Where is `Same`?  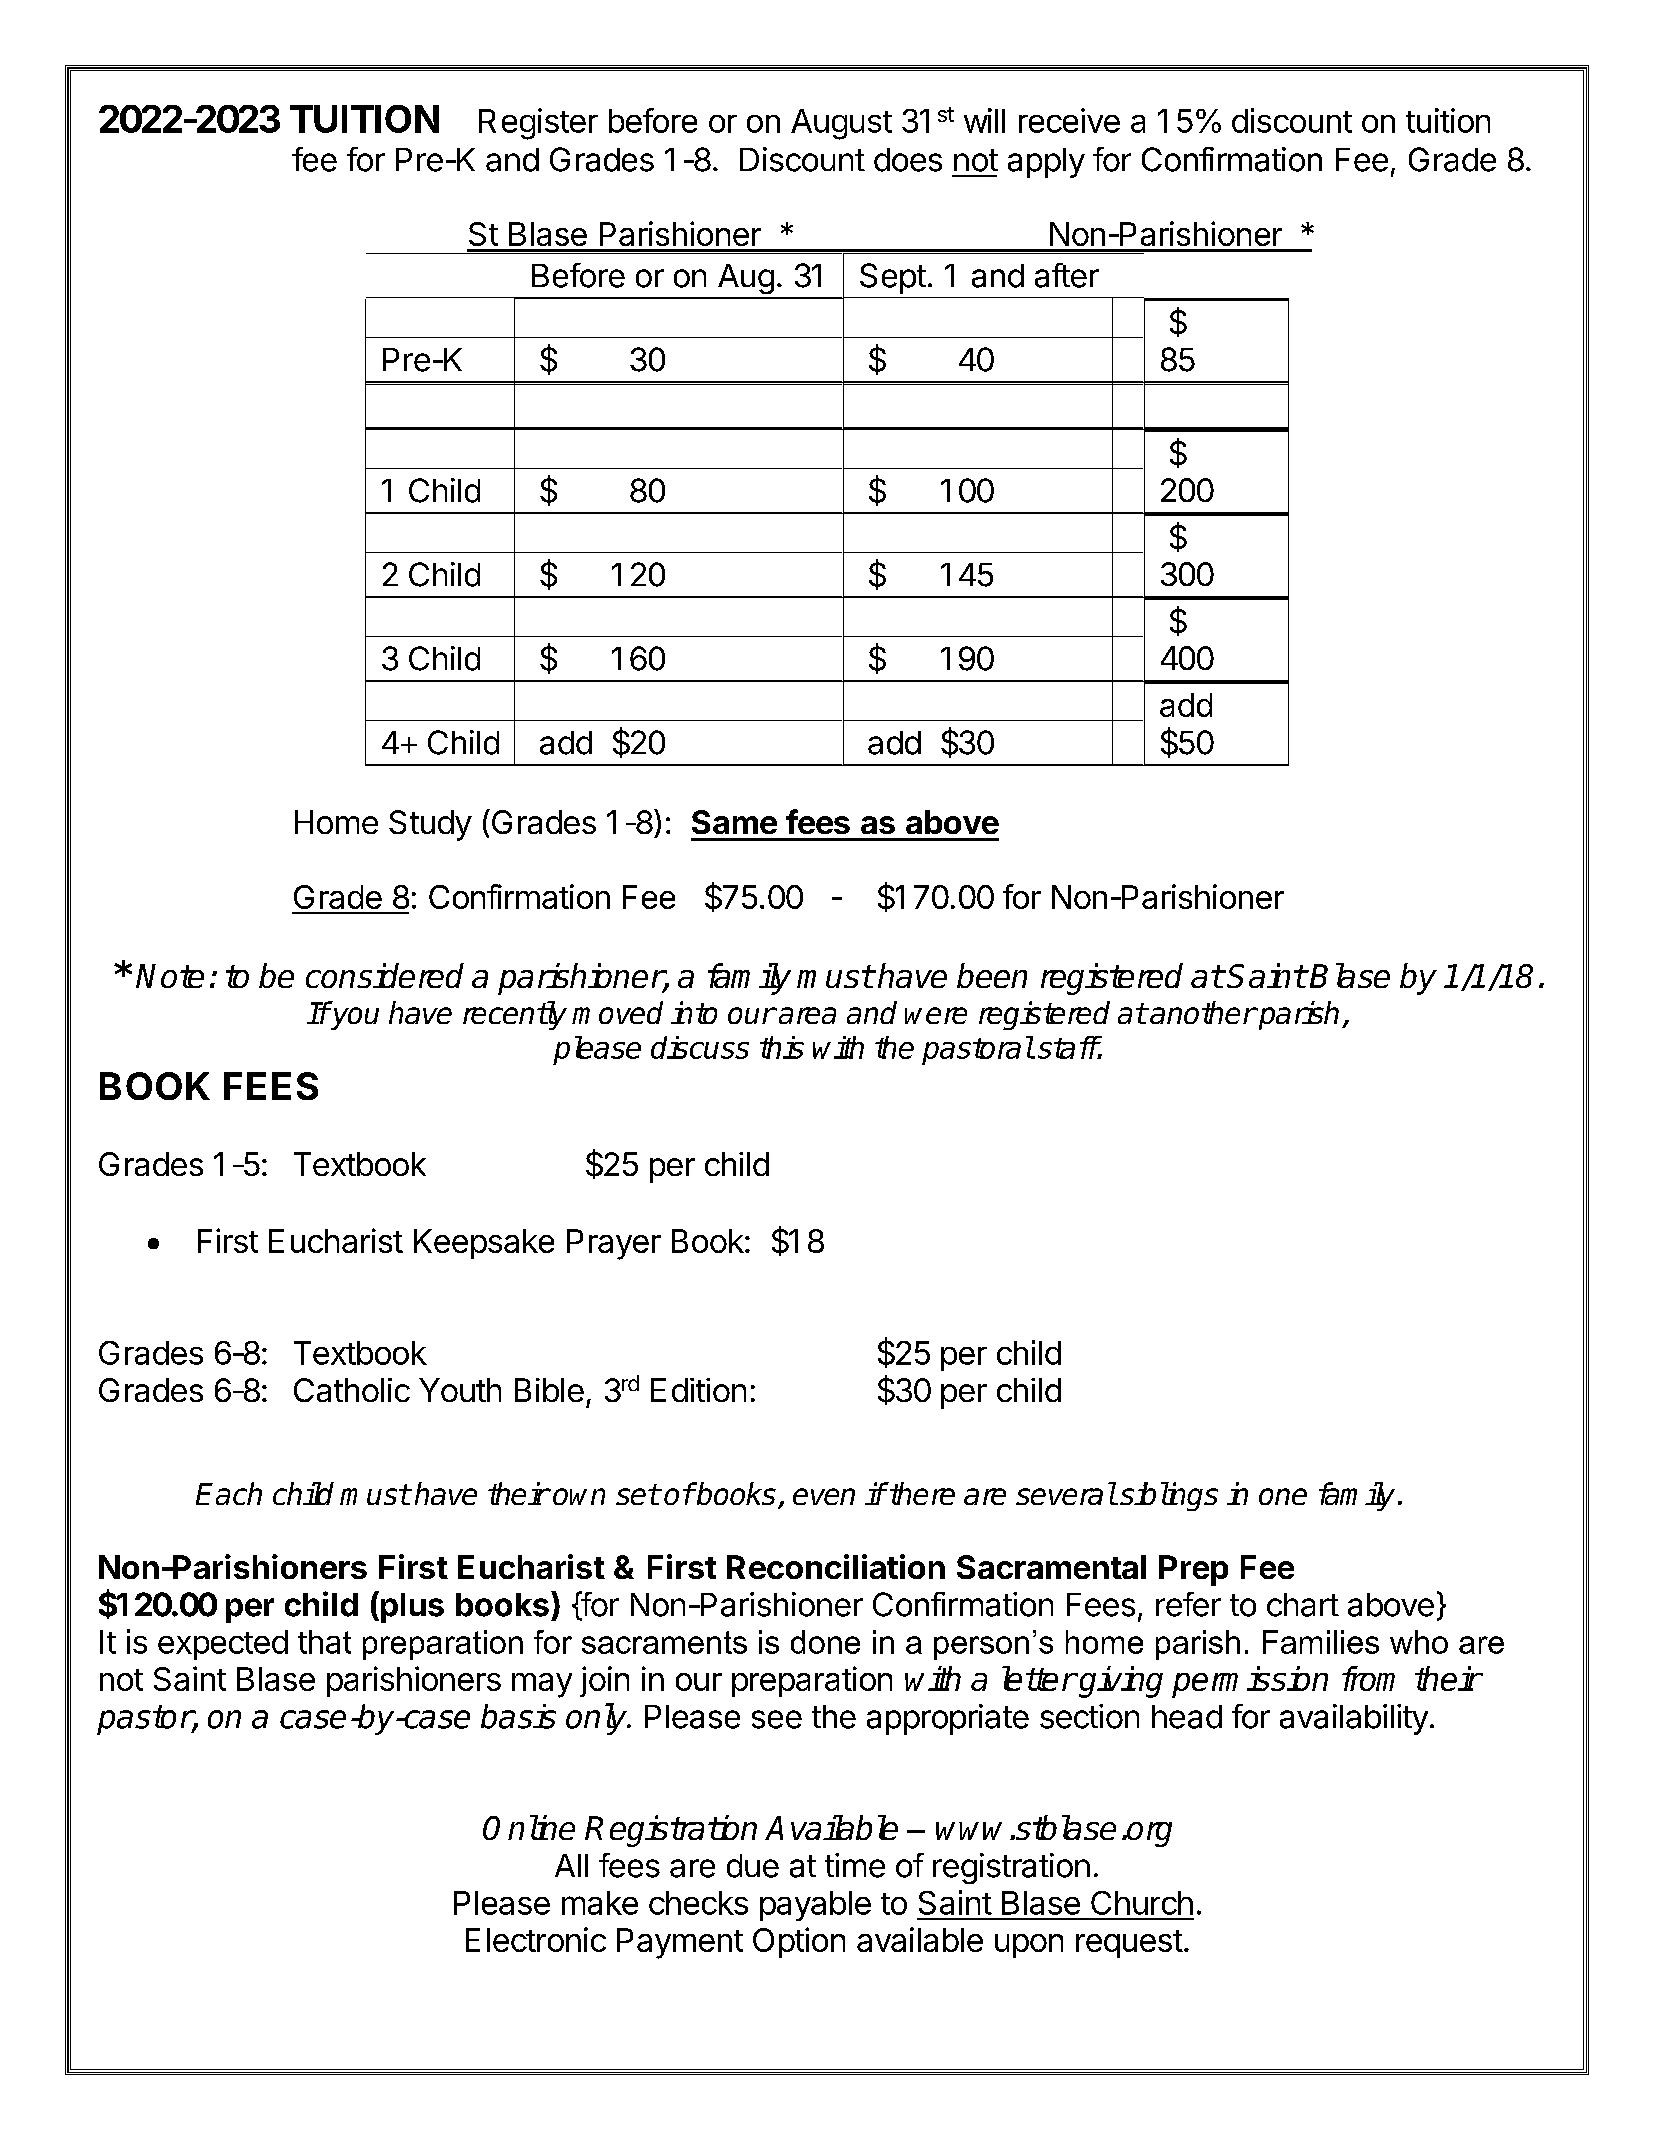 Same is located at coordinates (734, 822).
